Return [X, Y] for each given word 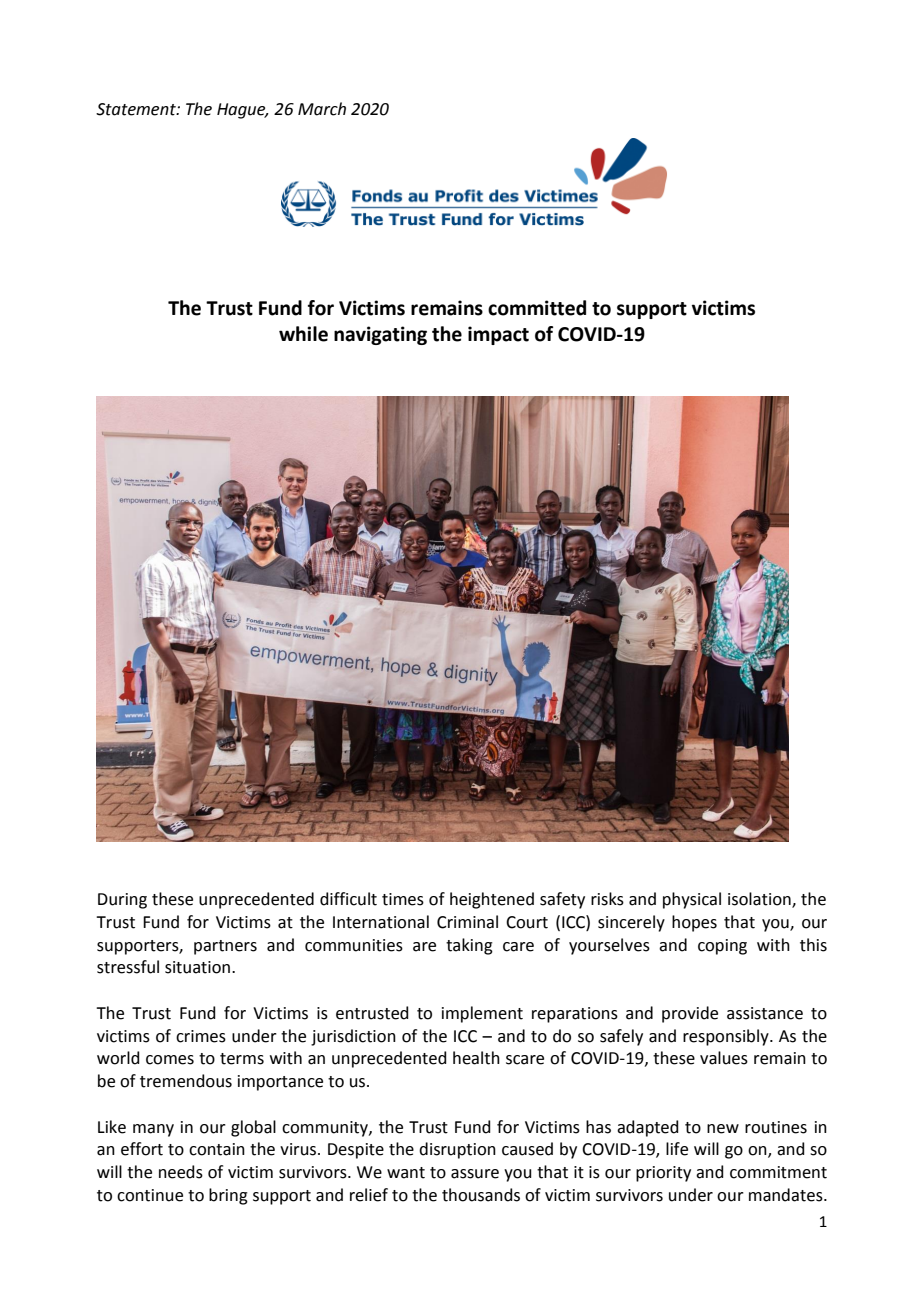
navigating [380, 335]
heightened [492, 900]
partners [225, 947]
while [303, 334]
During [122, 901]
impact [498, 335]
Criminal [467, 922]
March [322, 109]
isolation [760, 900]
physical [692, 900]
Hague [242, 111]
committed [537, 308]
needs [181, 1172]
